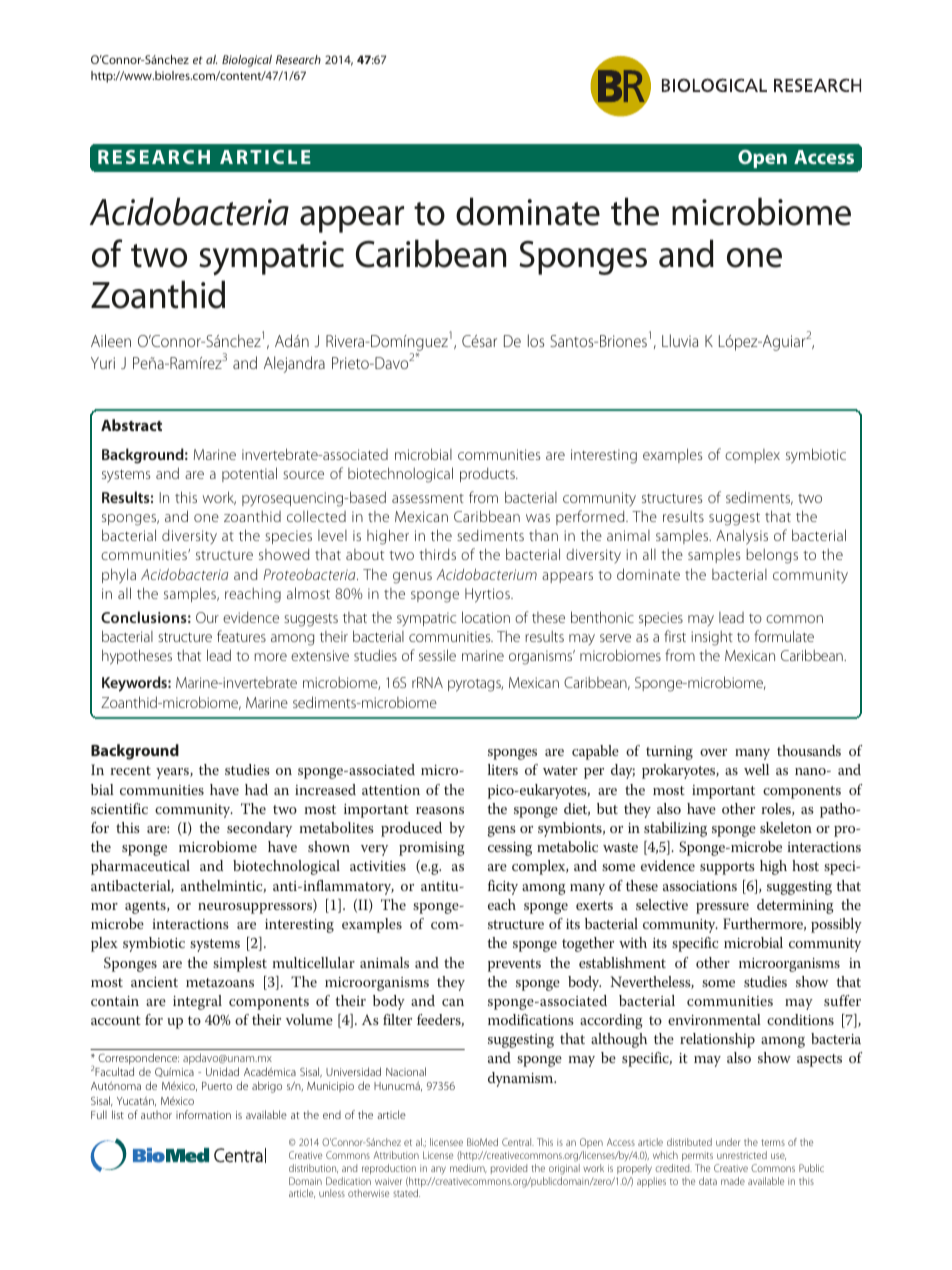 This page has width=952, height=1270. I want to click on information, so click(203, 1114).
